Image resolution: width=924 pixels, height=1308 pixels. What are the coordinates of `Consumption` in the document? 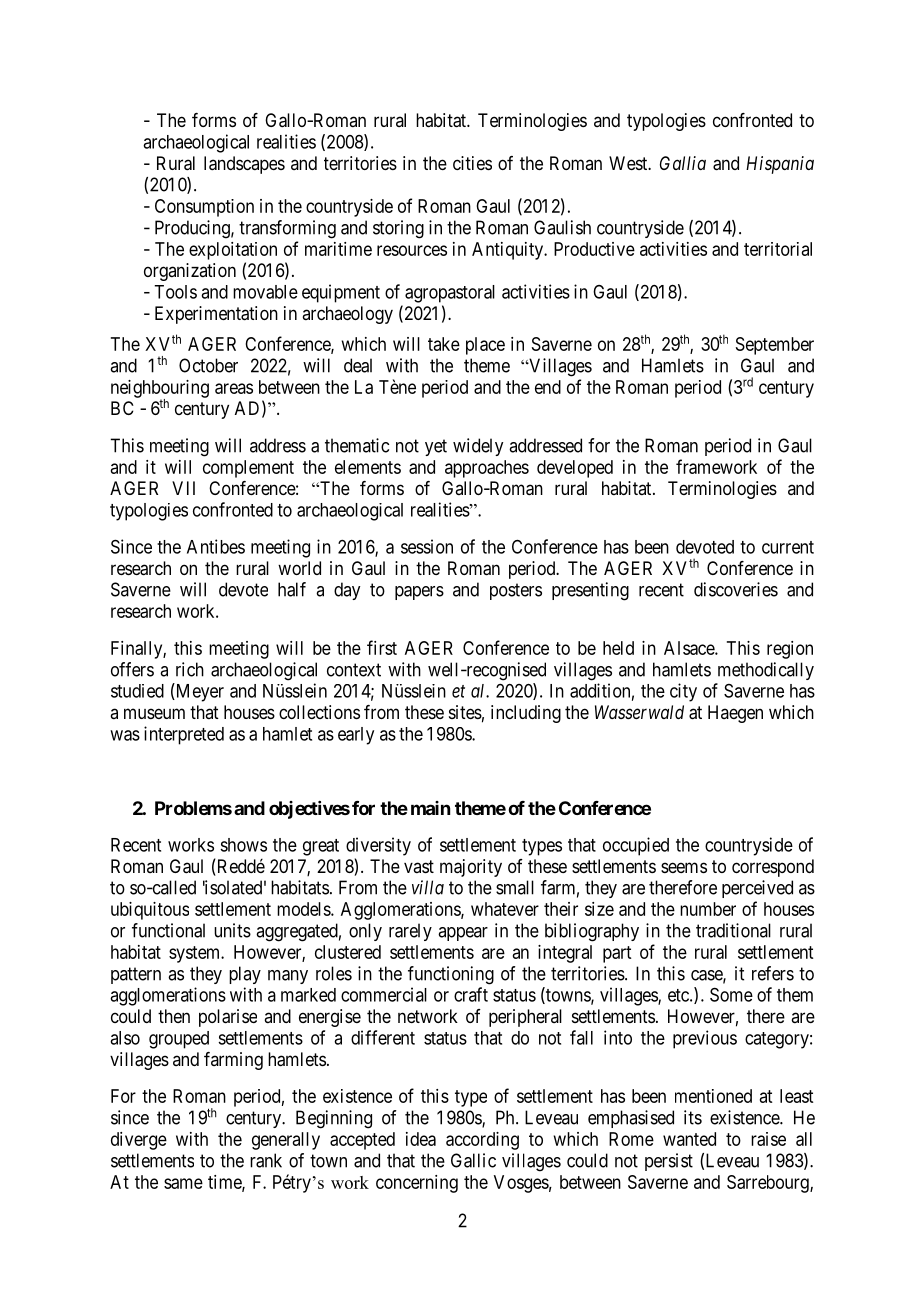 It's located at (204, 208).
